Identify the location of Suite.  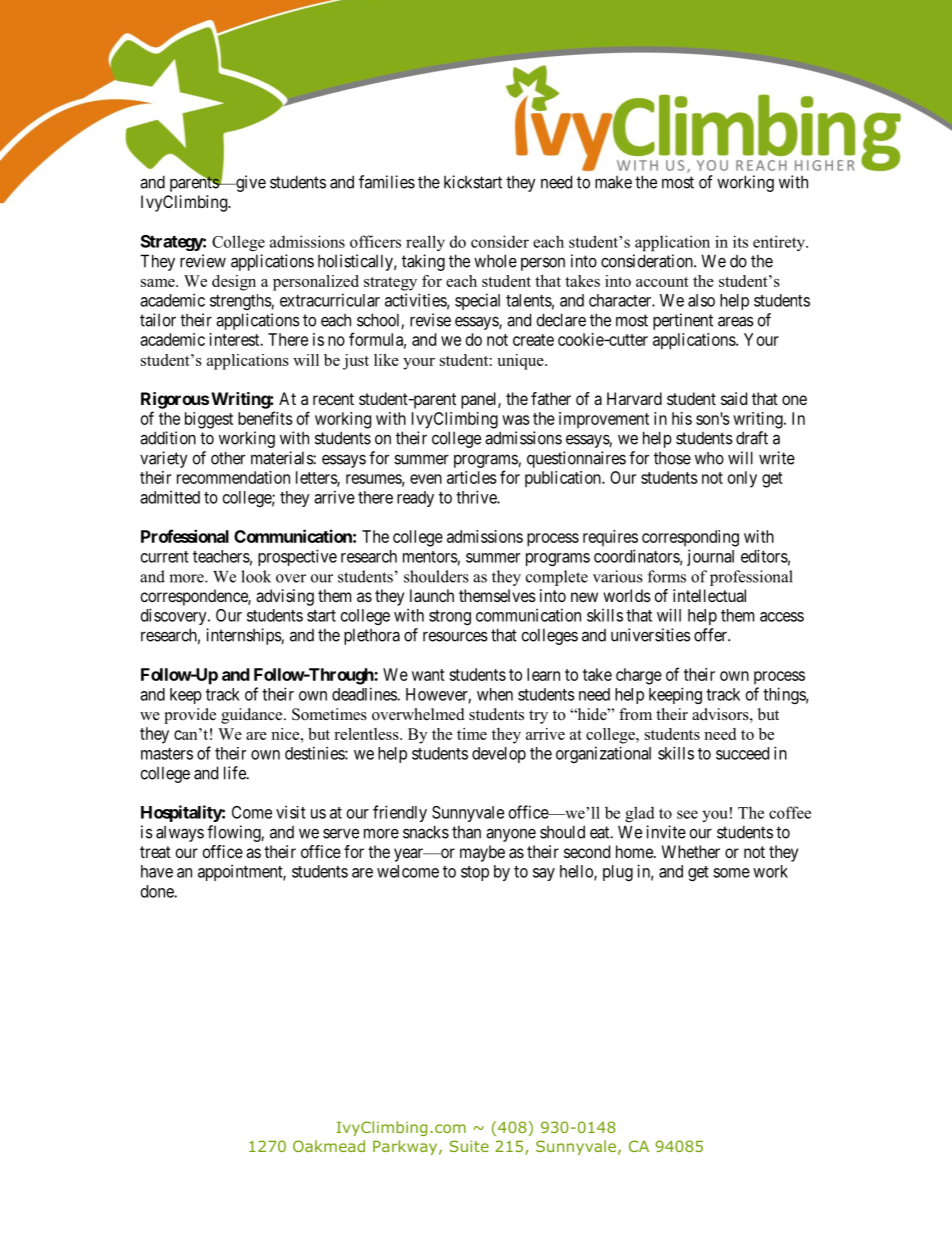
(469, 1146).
